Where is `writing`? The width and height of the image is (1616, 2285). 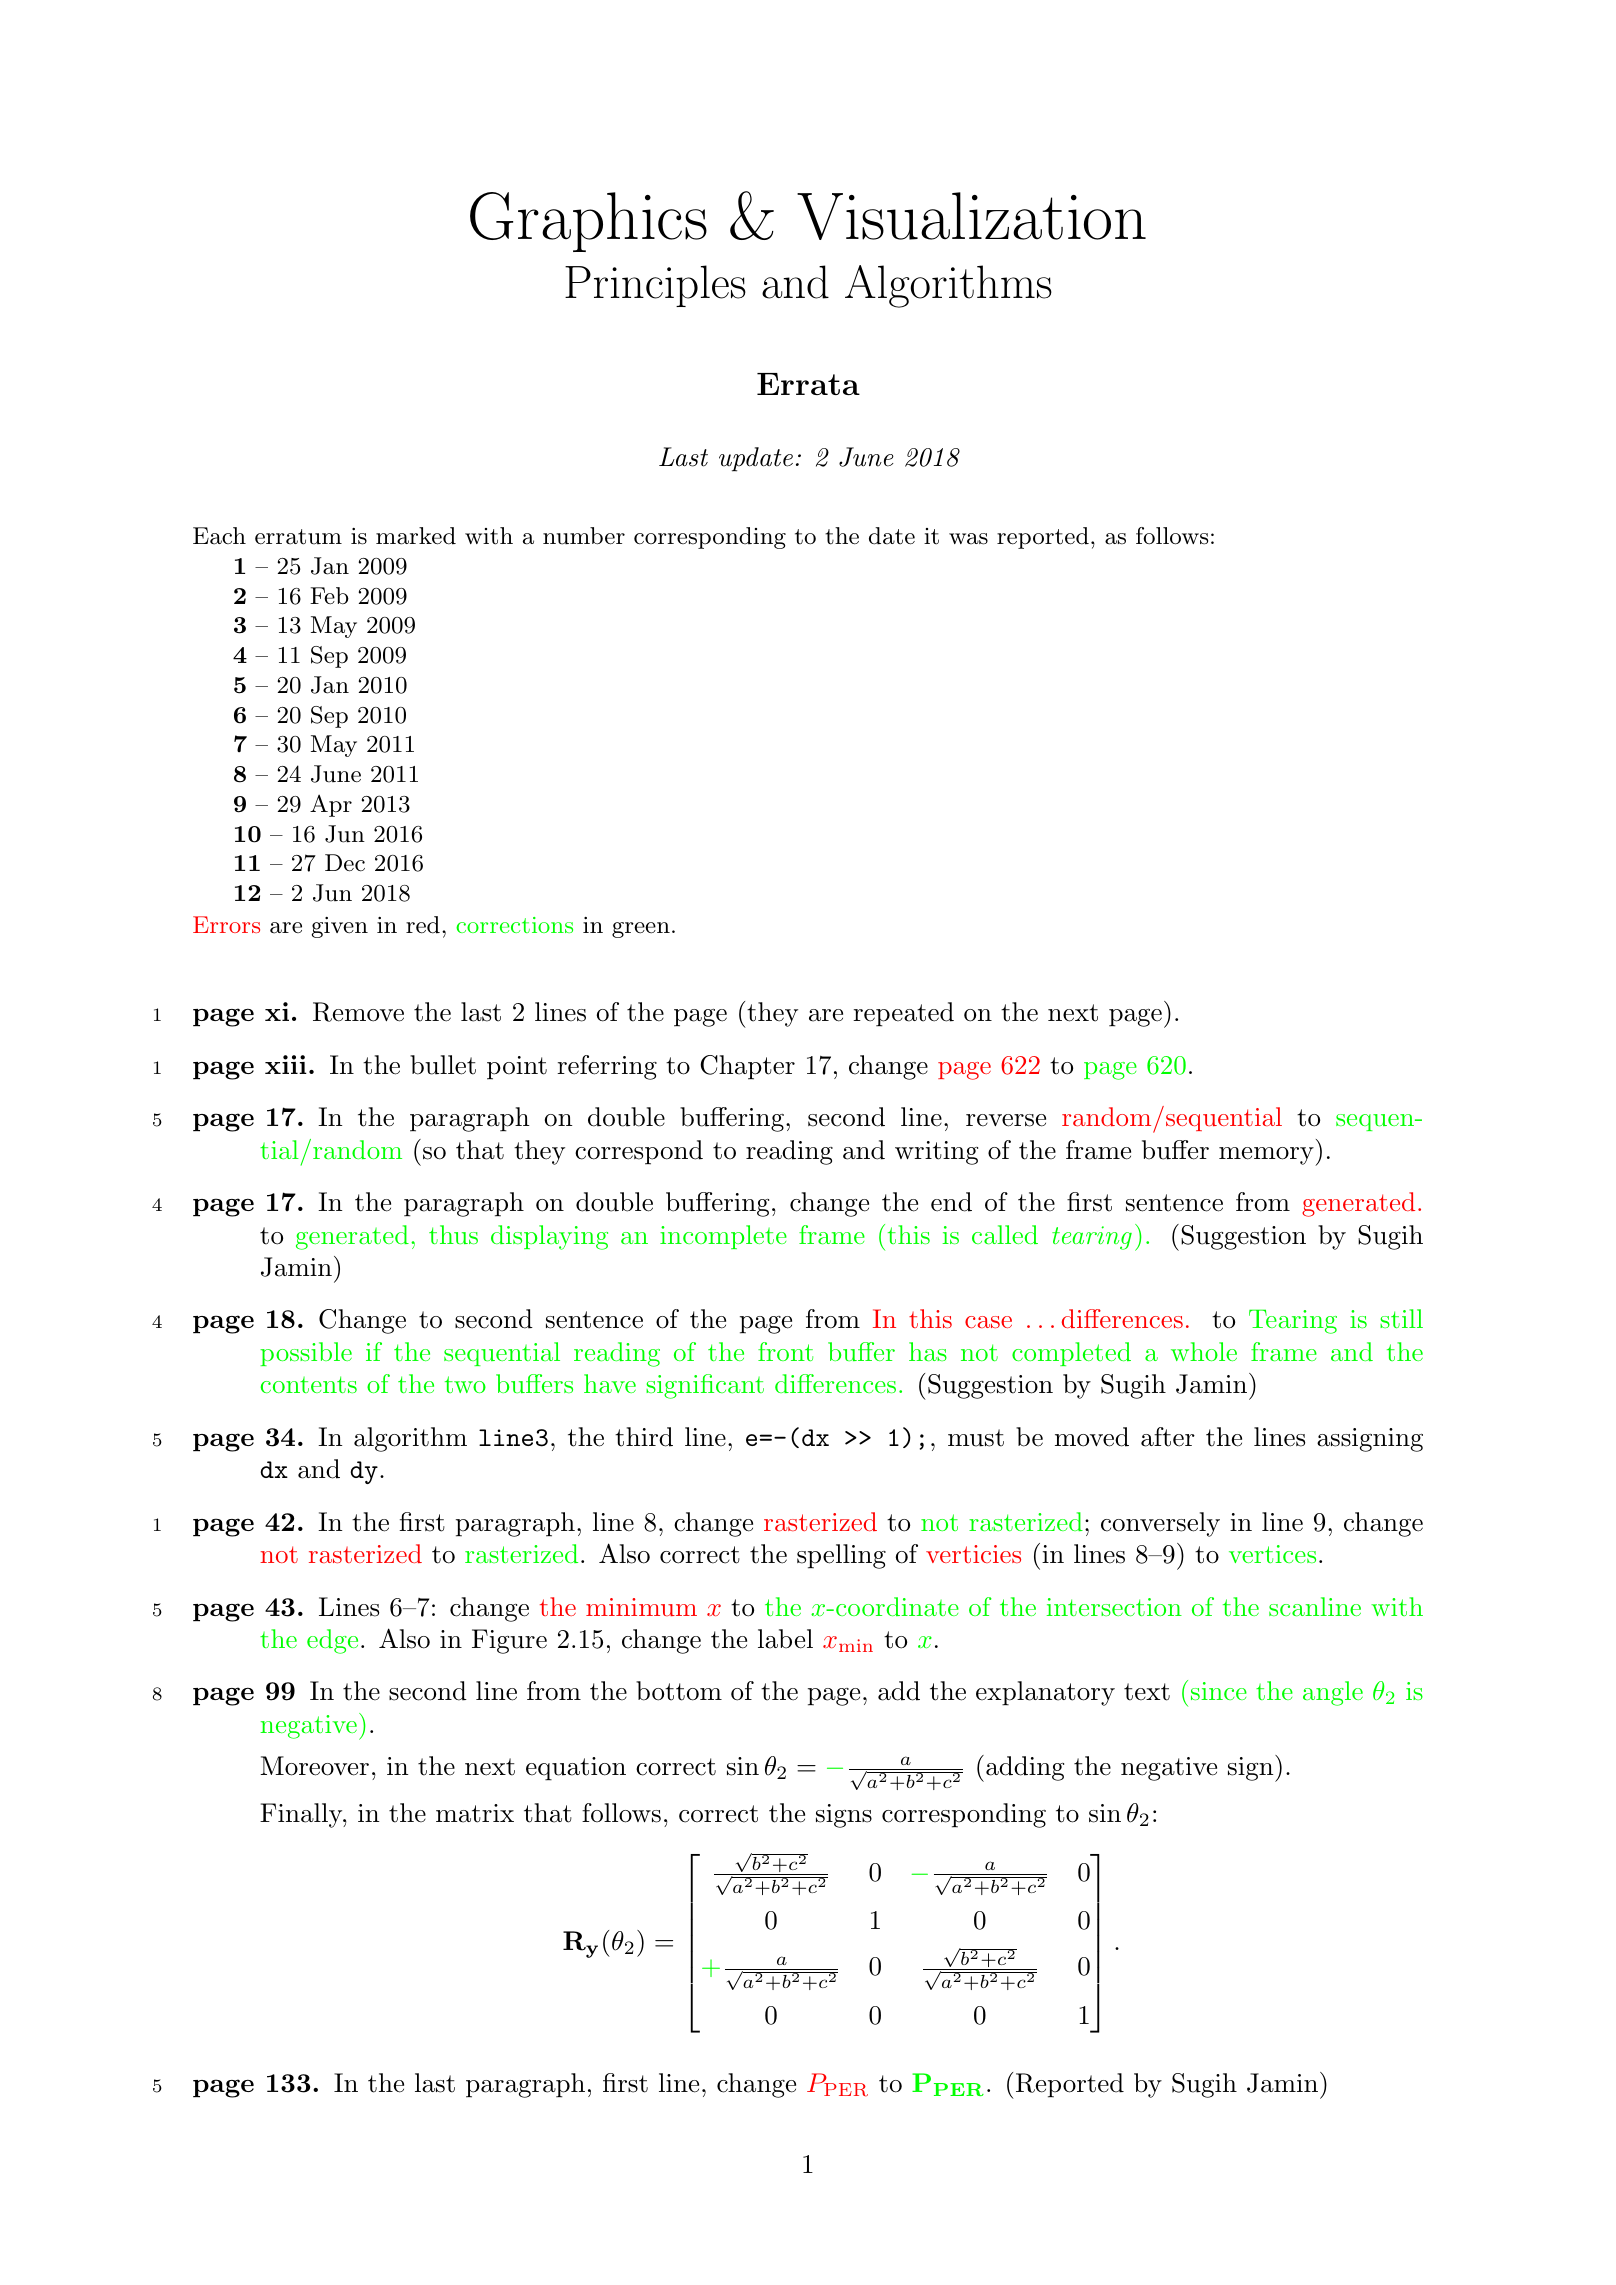
writing is located at coordinates (936, 1153).
